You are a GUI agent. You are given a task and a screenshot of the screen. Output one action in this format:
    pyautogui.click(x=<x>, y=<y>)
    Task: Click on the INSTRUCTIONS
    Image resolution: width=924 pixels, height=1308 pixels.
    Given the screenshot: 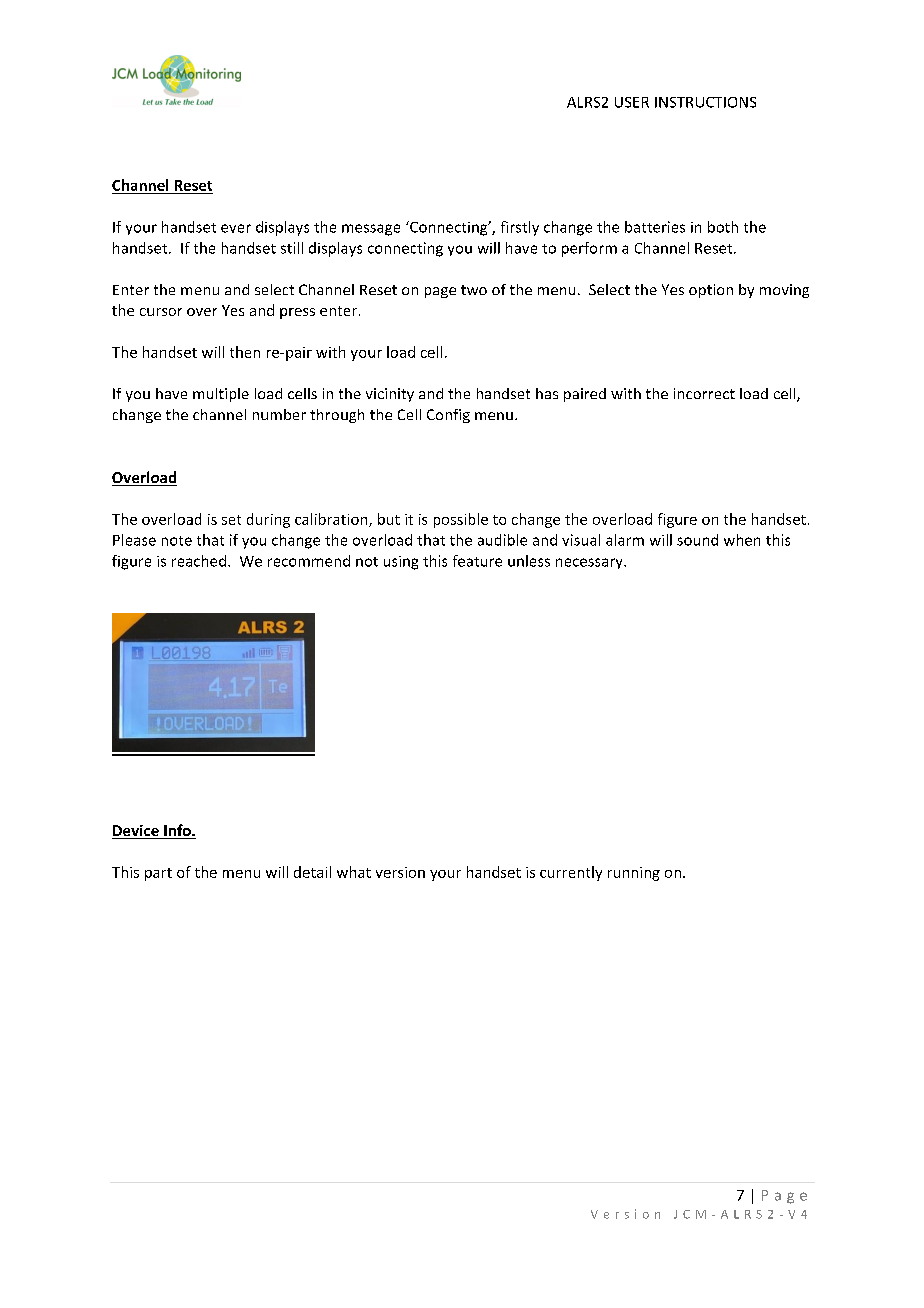 What is the action you would take?
    pyautogui.click(x=705, y=102)
